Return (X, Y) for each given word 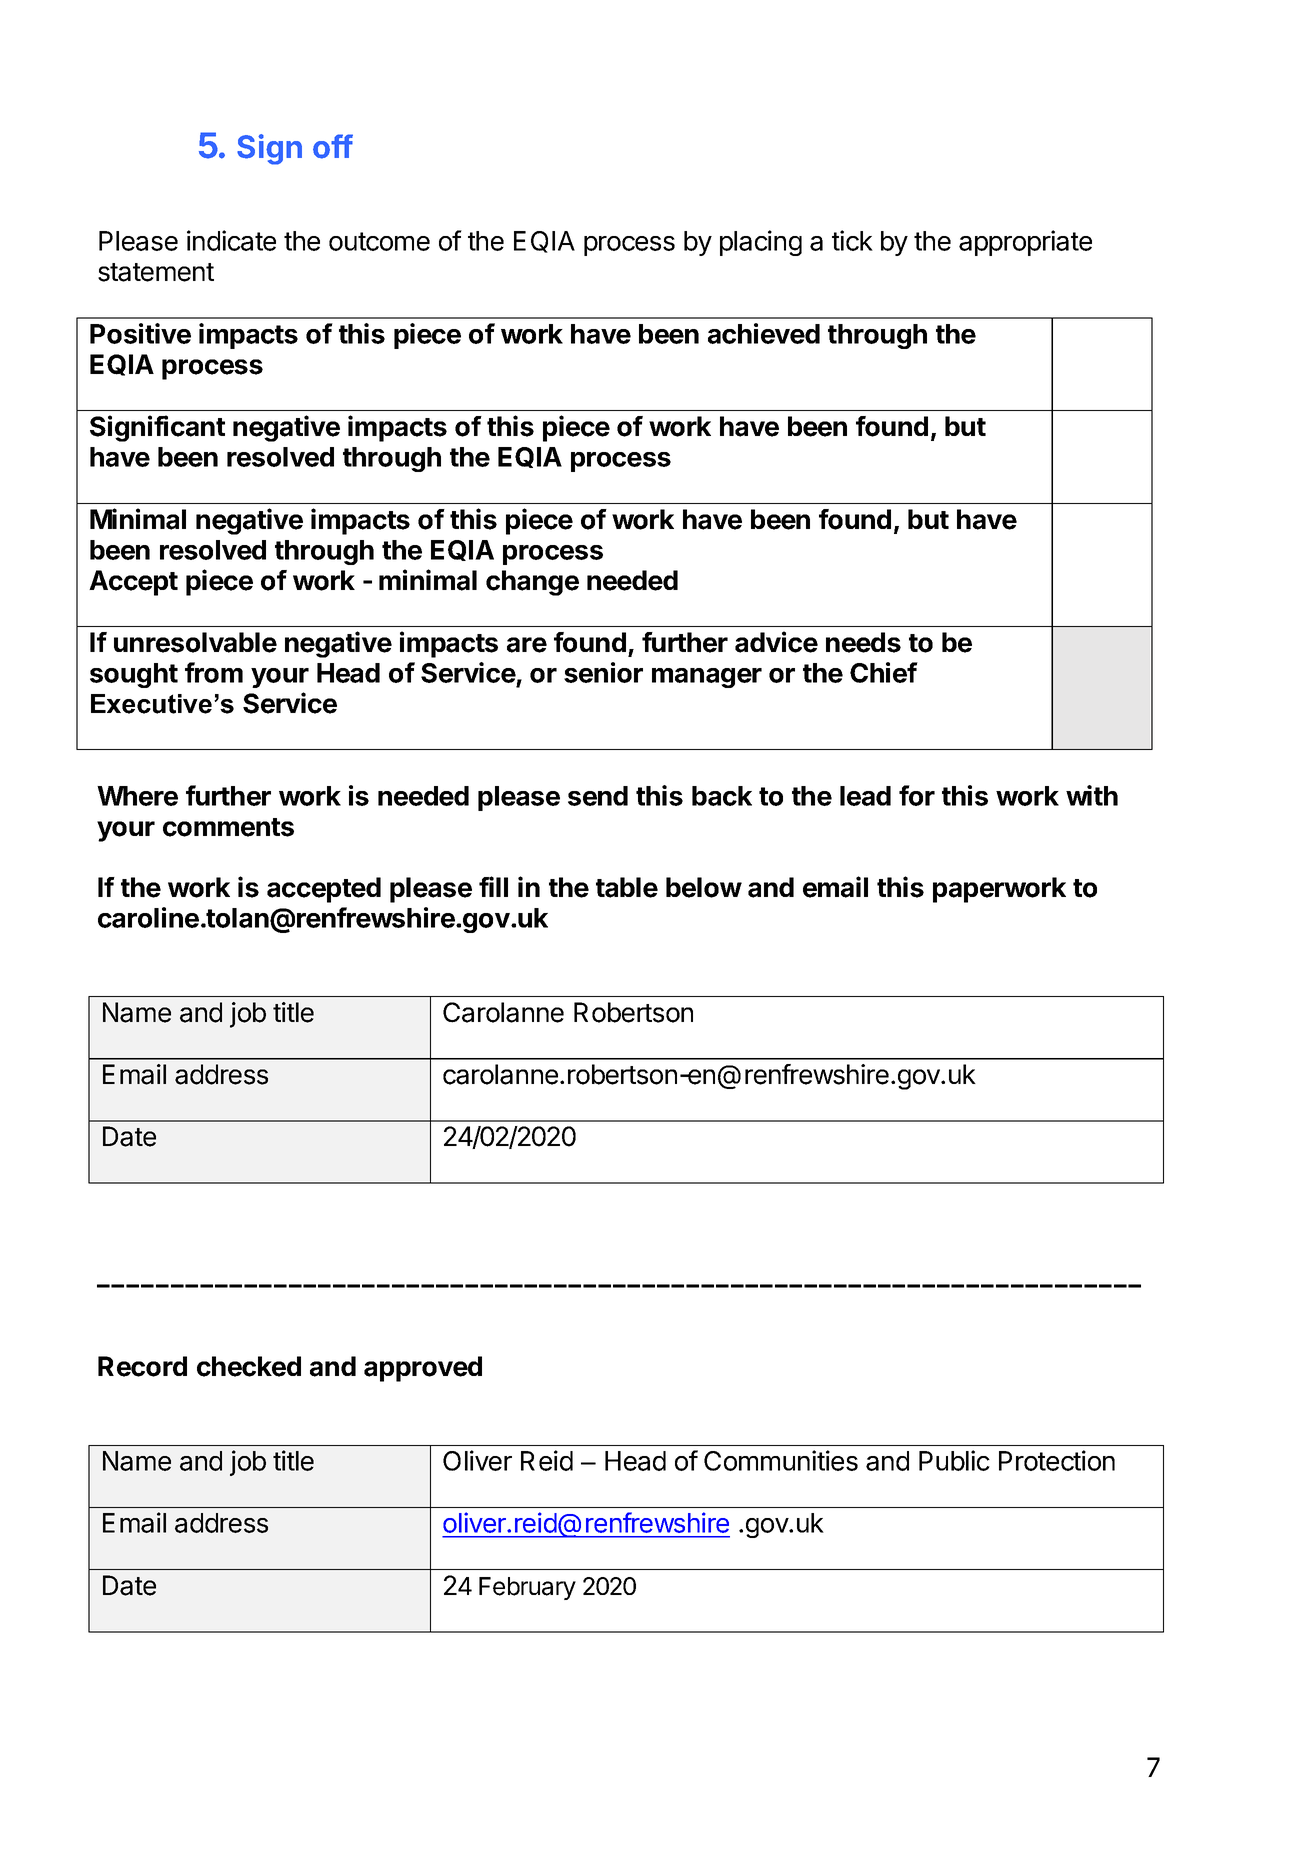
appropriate (1025, 243)
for (917, 795)
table (627, 887)
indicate (231, 240)
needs (863, 642)
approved (423, 1369)
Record (142, 1366)
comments (228, 827)
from (214, 672)
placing (761, 243)
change (532, 583)
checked (249, 1366)
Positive (140, 333)
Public (954, 1460)
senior (603, 672)
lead (865, 796)
